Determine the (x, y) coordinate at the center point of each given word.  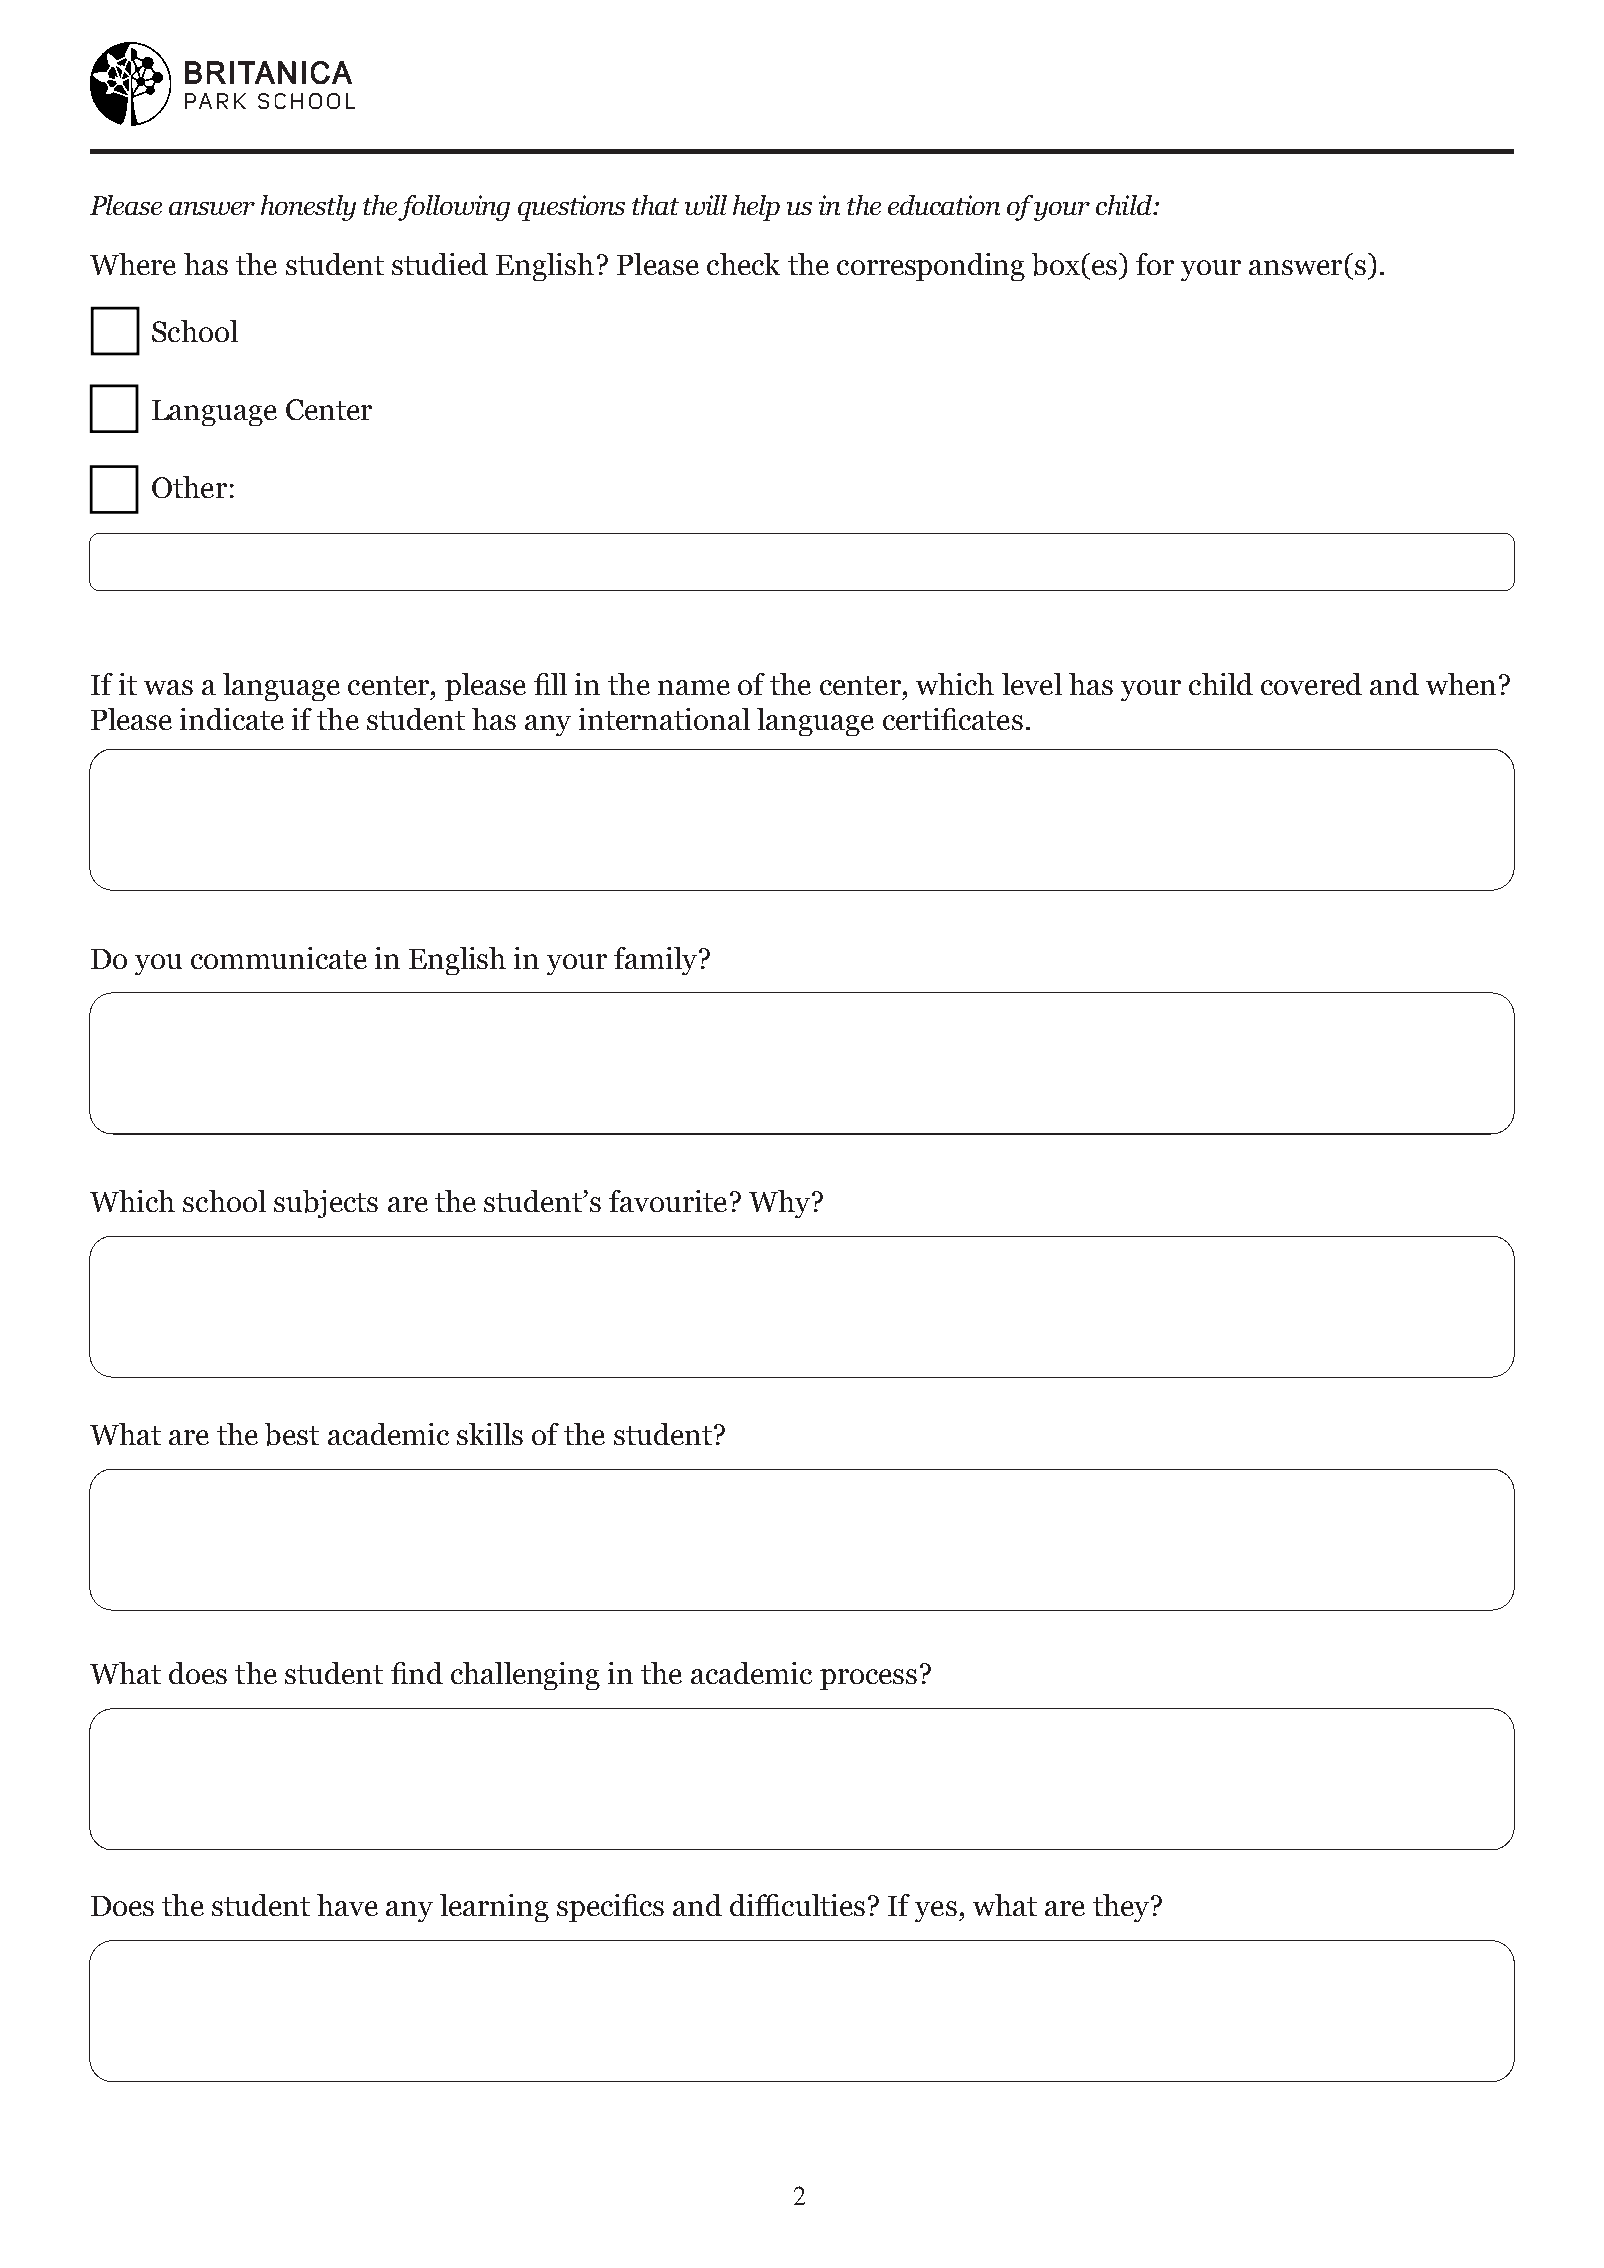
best (292, 1434)
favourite (668, 1201)
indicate (232, 719)
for (1155, 264)
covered (1311, 684)
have (347, 1905)
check (743, 264)
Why (781, 1204)
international (664, 719)
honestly (308, 208)
